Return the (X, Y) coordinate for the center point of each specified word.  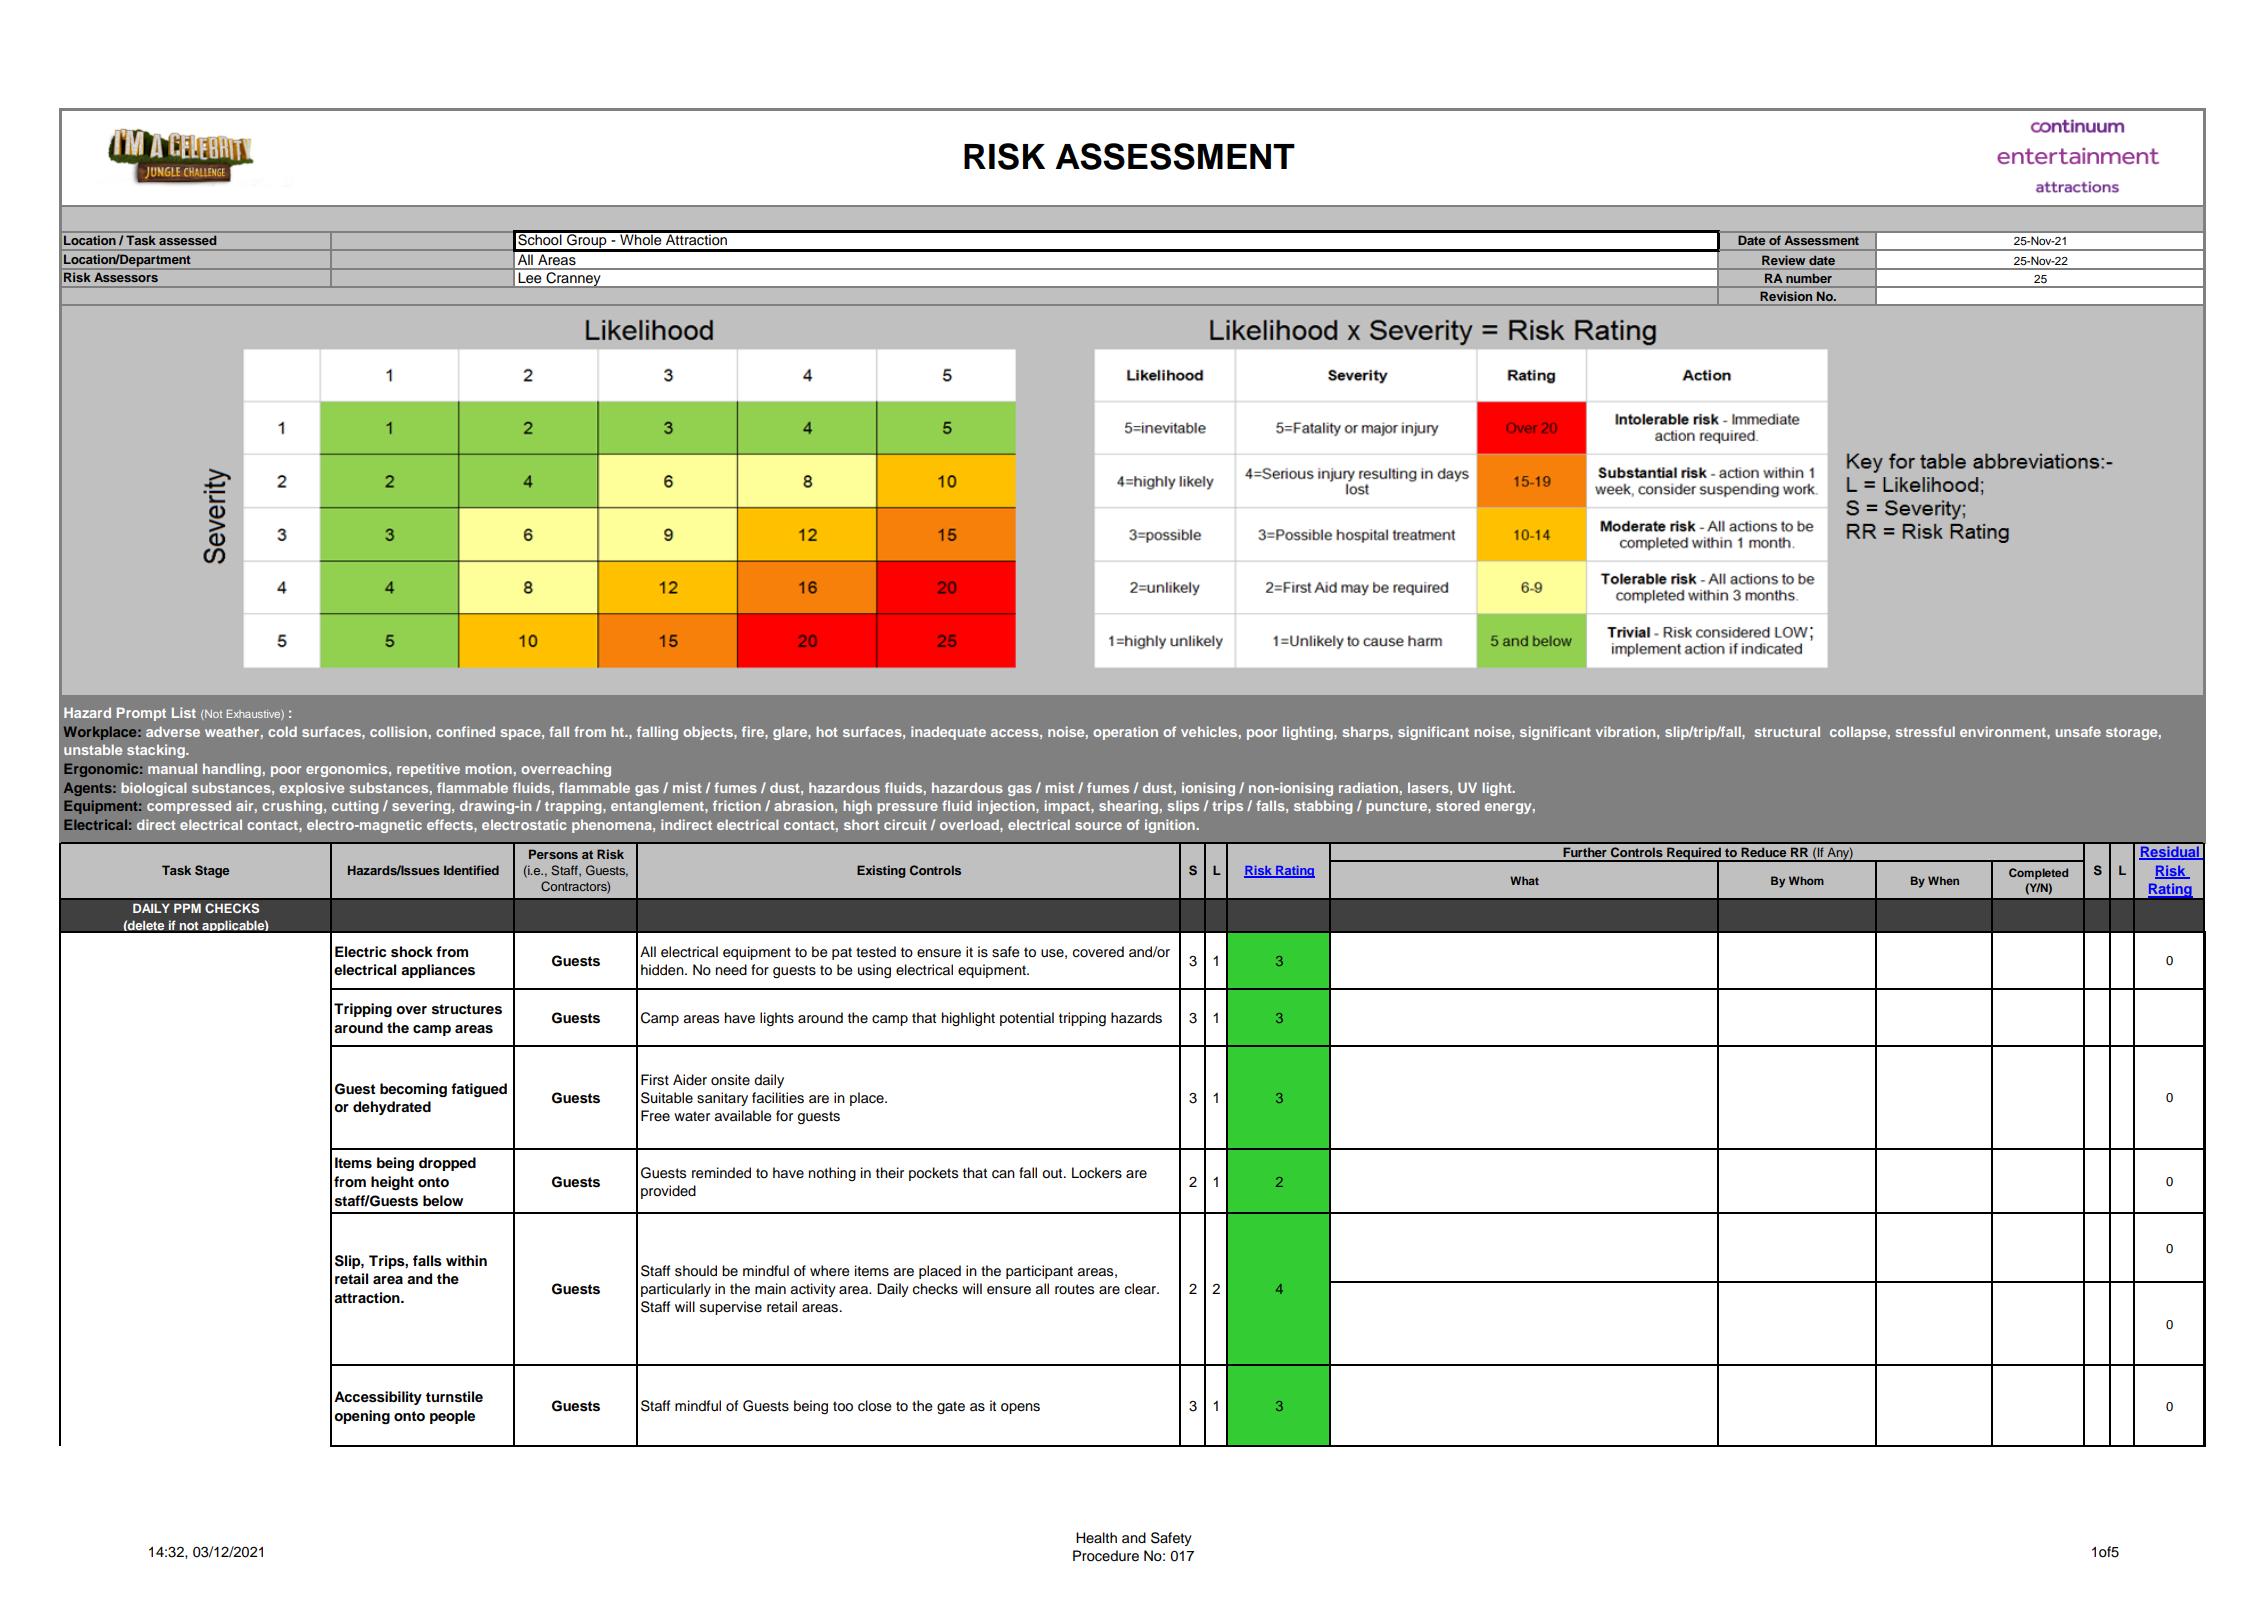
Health (1096, 1537)
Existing (881, 871)
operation (1125, 733)
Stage (212, 871)
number (1809, 278)
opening (362, 1417)
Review (1783, 260)
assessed (187, 240)
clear (1142, 1289)
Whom (1806, 880)
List (184, 712)
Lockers (1097, 1173)
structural (1787, 731)
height (392, 1183)
